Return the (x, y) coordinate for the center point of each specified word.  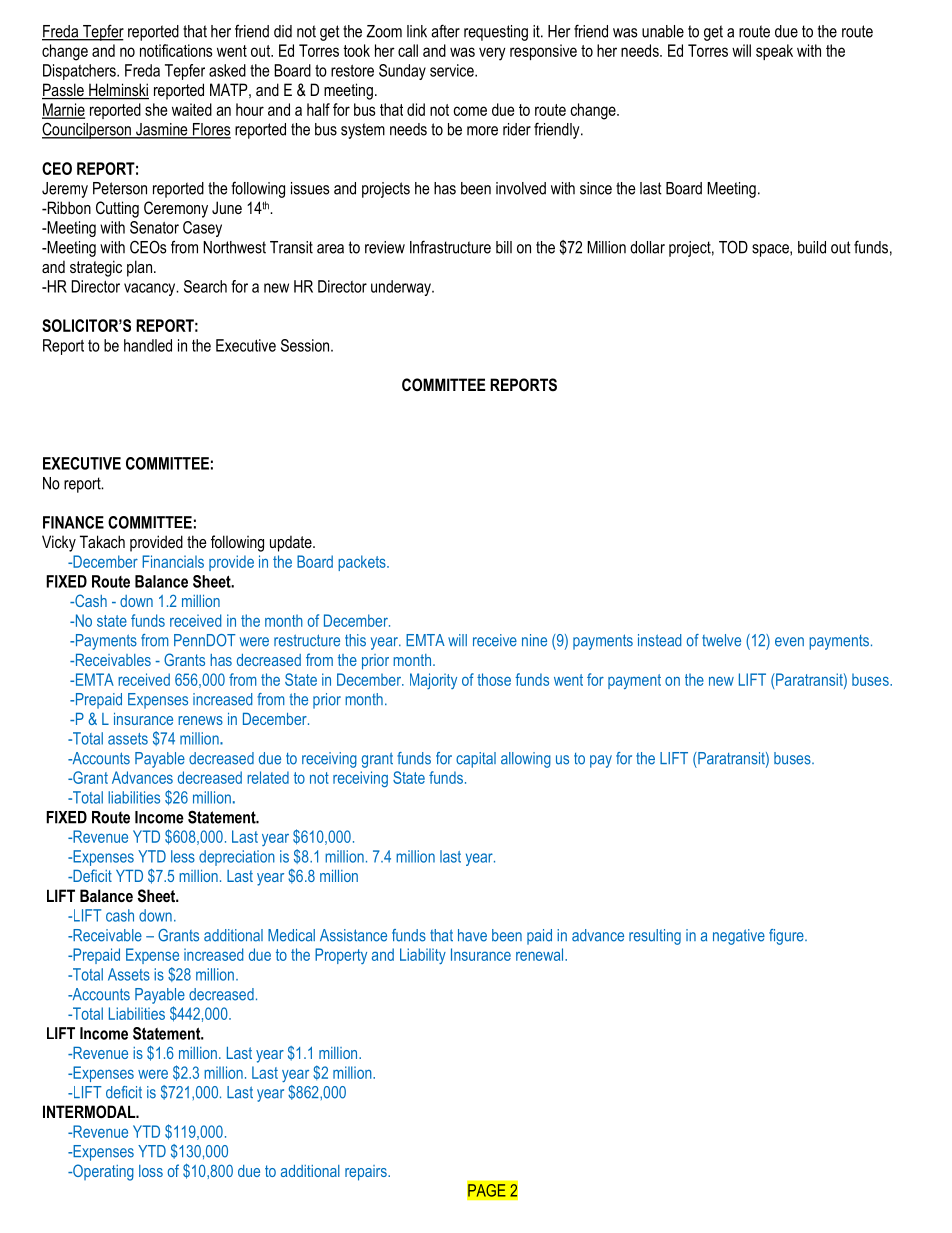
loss (151, 1171)
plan (139, 268)
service (453, 70)
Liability (423, 956)
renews (200, 720)
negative (739, 937)
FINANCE (73, 522)
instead (659, 640)
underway (402, 288)
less (183, 856)
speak (774, 52)
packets (363, 563)
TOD (733, 247)
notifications (176, 50)
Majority (433, 681)
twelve (721, 640)
